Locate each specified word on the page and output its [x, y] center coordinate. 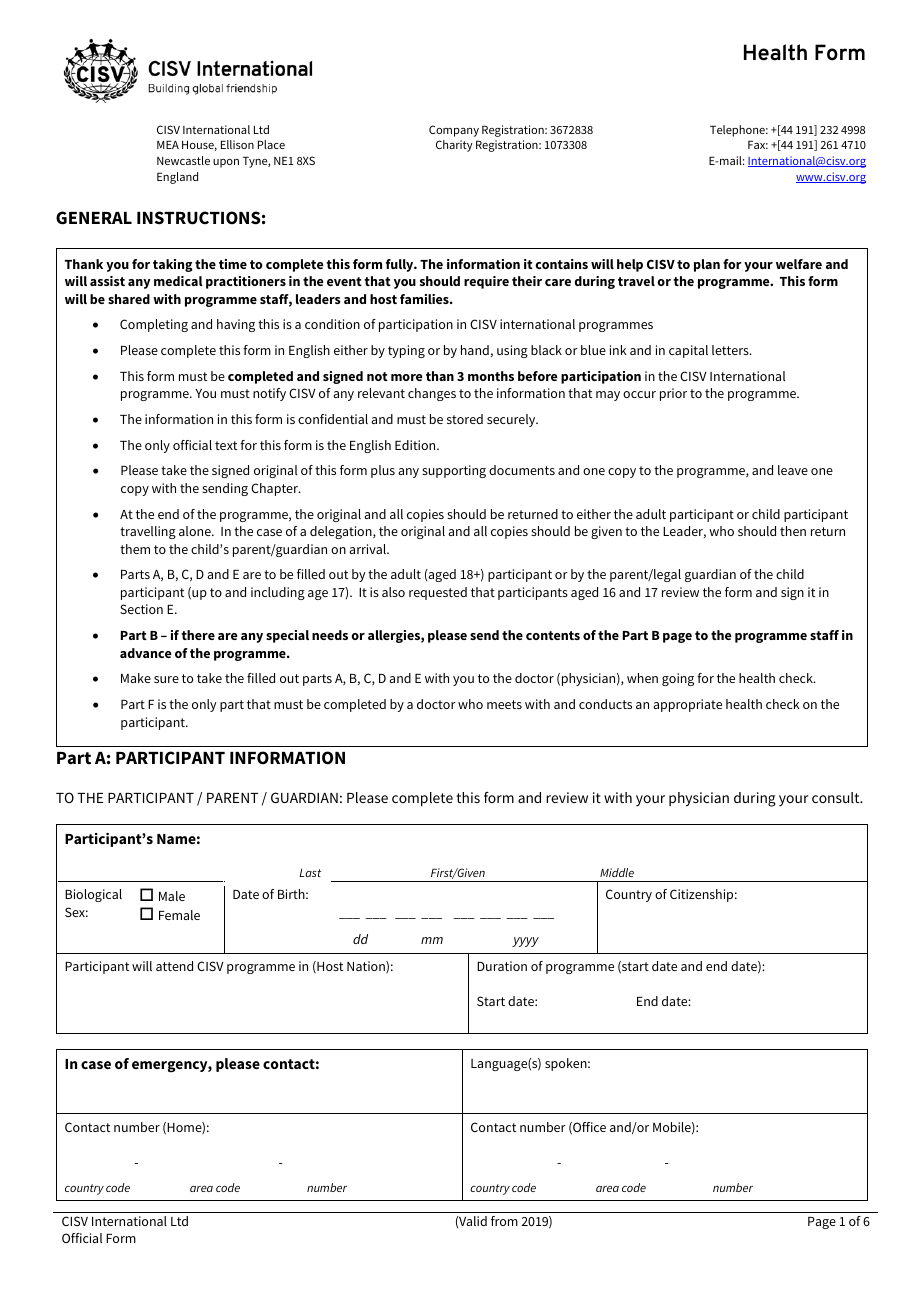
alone [196, 531]
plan [707, 265]
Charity [454, 146]
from [504, 1221]
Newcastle [183, 160]
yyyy [525, 942]
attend [174, 966]
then [793, 531]
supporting [454, 471]
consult [837, 797]
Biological [93, 895]
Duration [502, 966]
